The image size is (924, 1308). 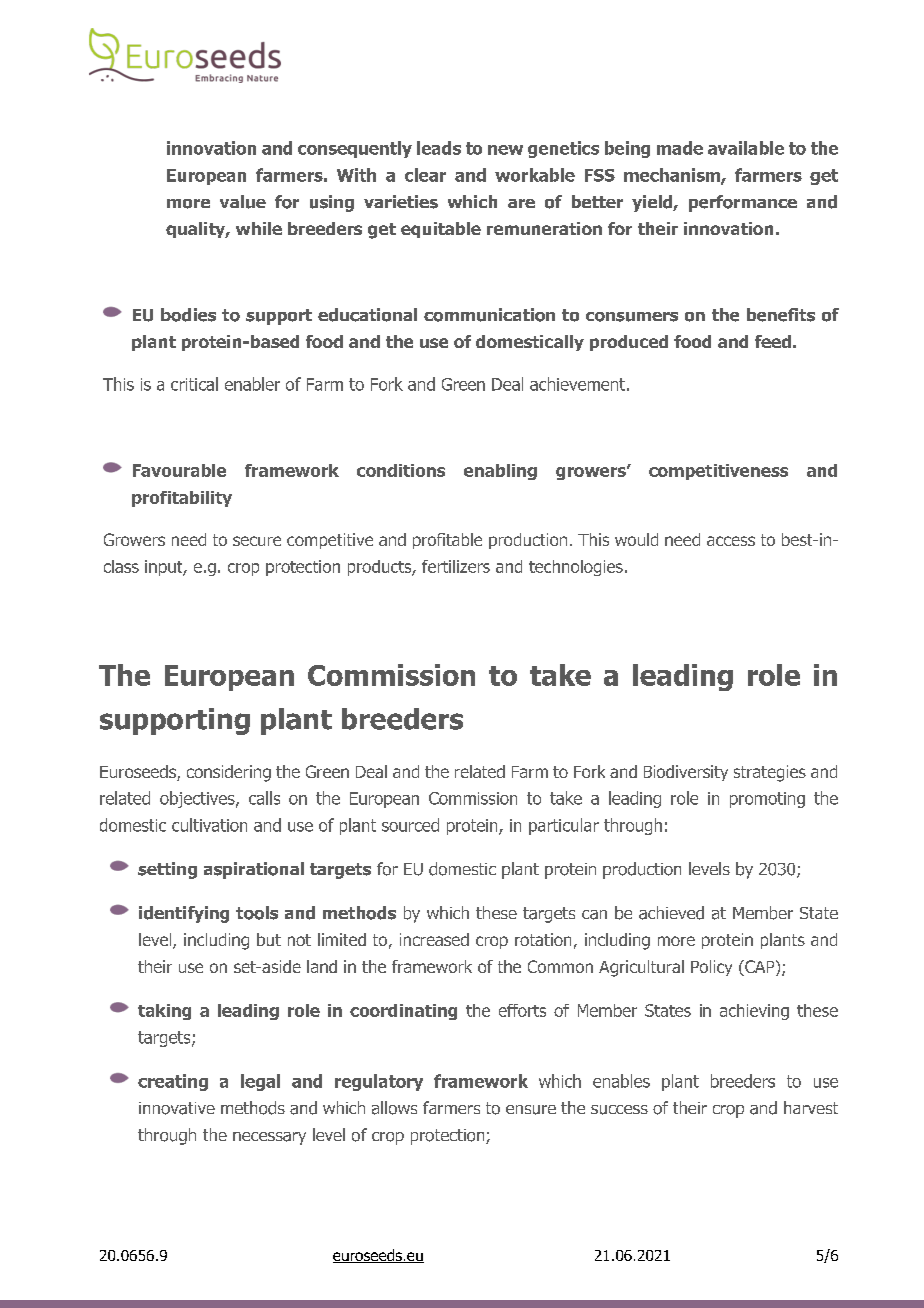 What do you see at coordinates (731, 541) in the document?
I see `access` at bounding box center [731, 541].
